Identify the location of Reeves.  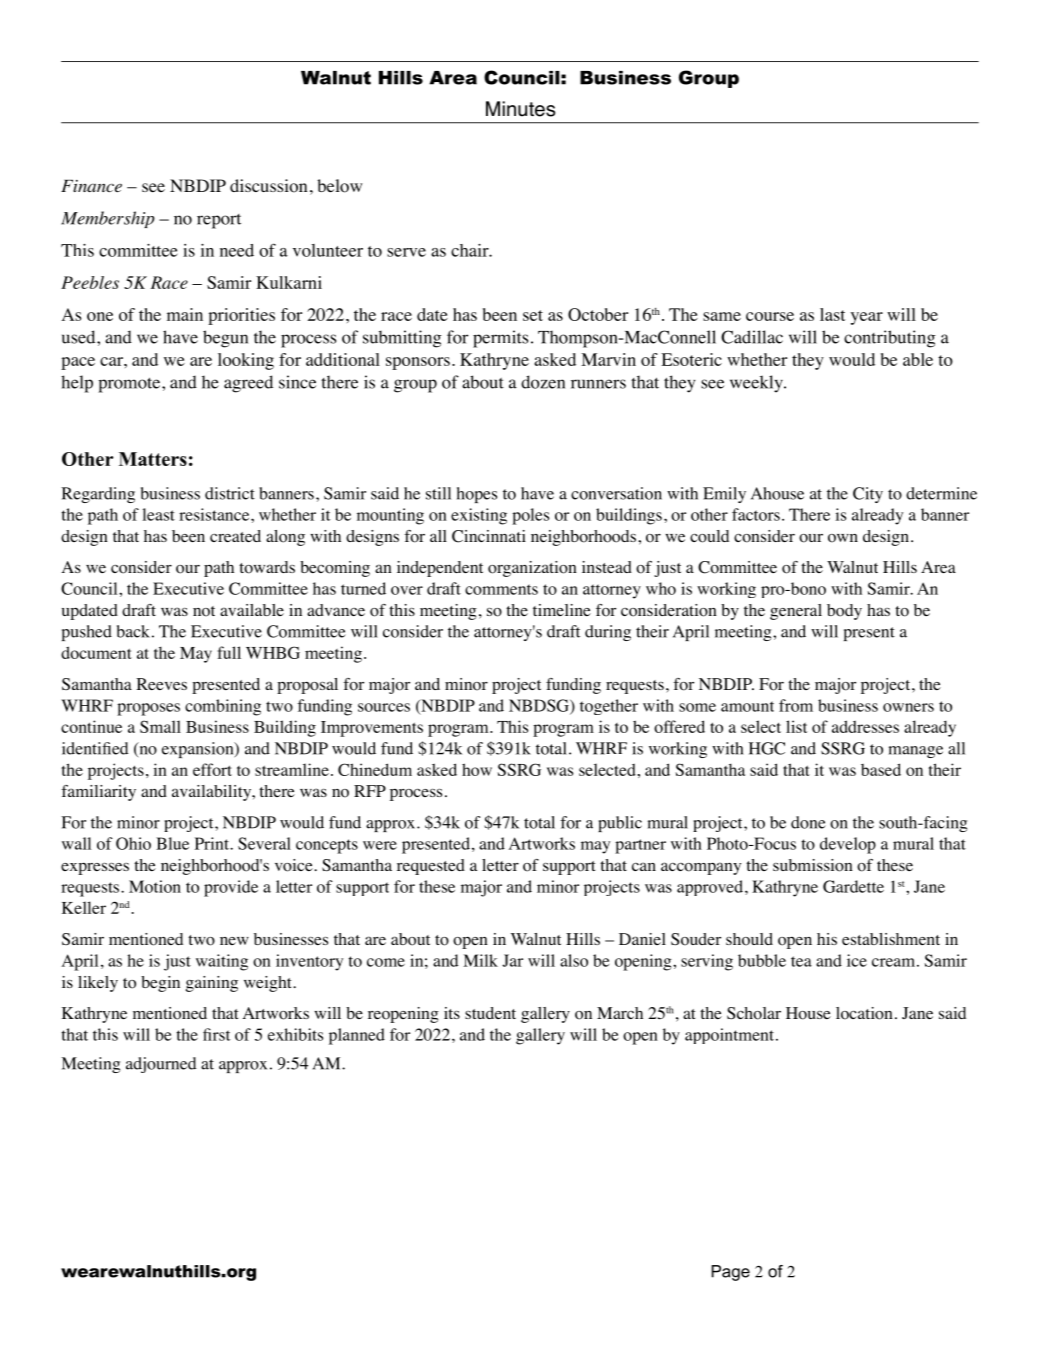
(161, 684).
